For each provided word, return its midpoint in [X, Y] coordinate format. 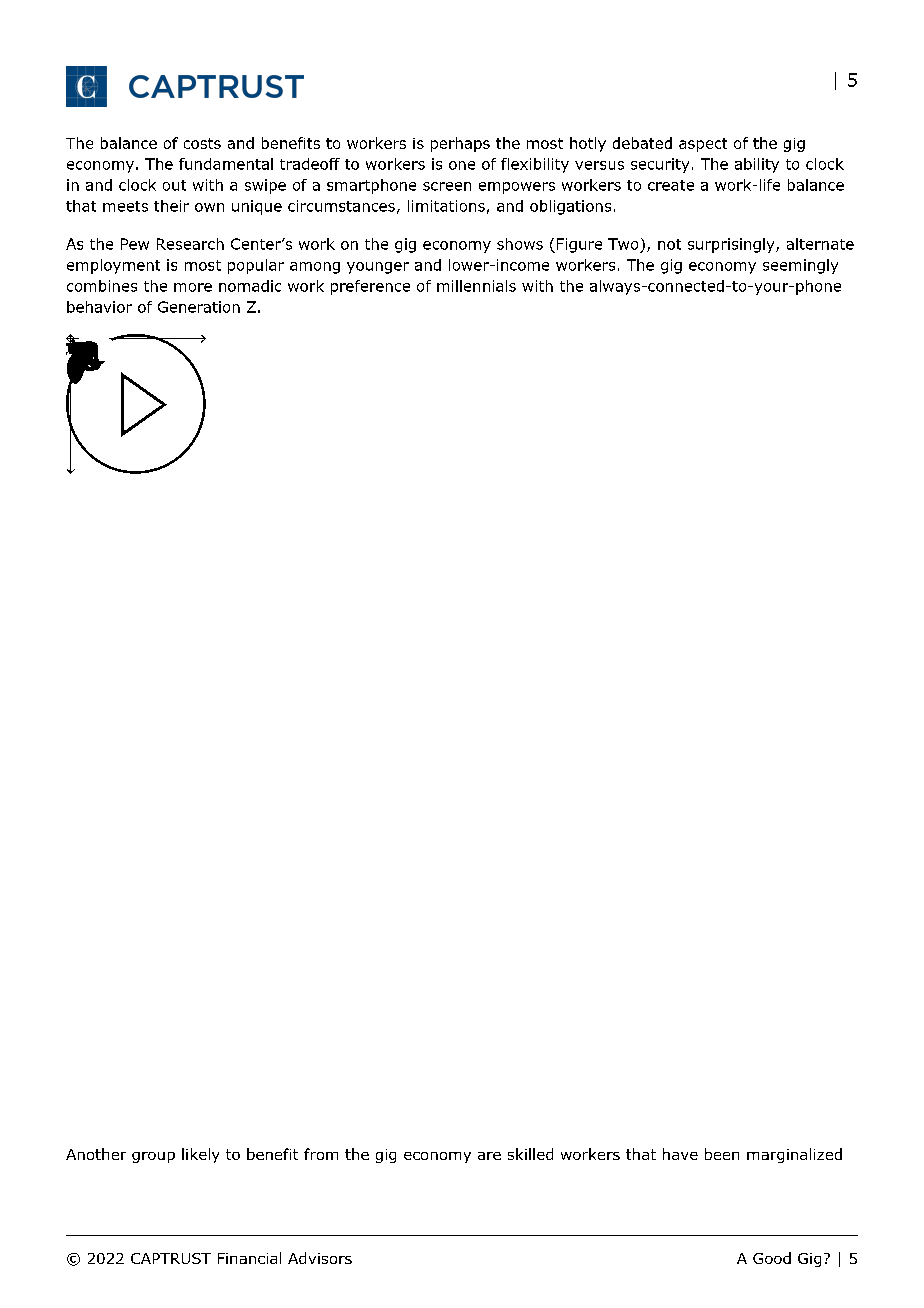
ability [757, 165]
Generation [199, 307]
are [489, 1156]
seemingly [800, 266]
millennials [476, 286]
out [174, 185]
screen [447, 186]
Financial [249, 1258]
